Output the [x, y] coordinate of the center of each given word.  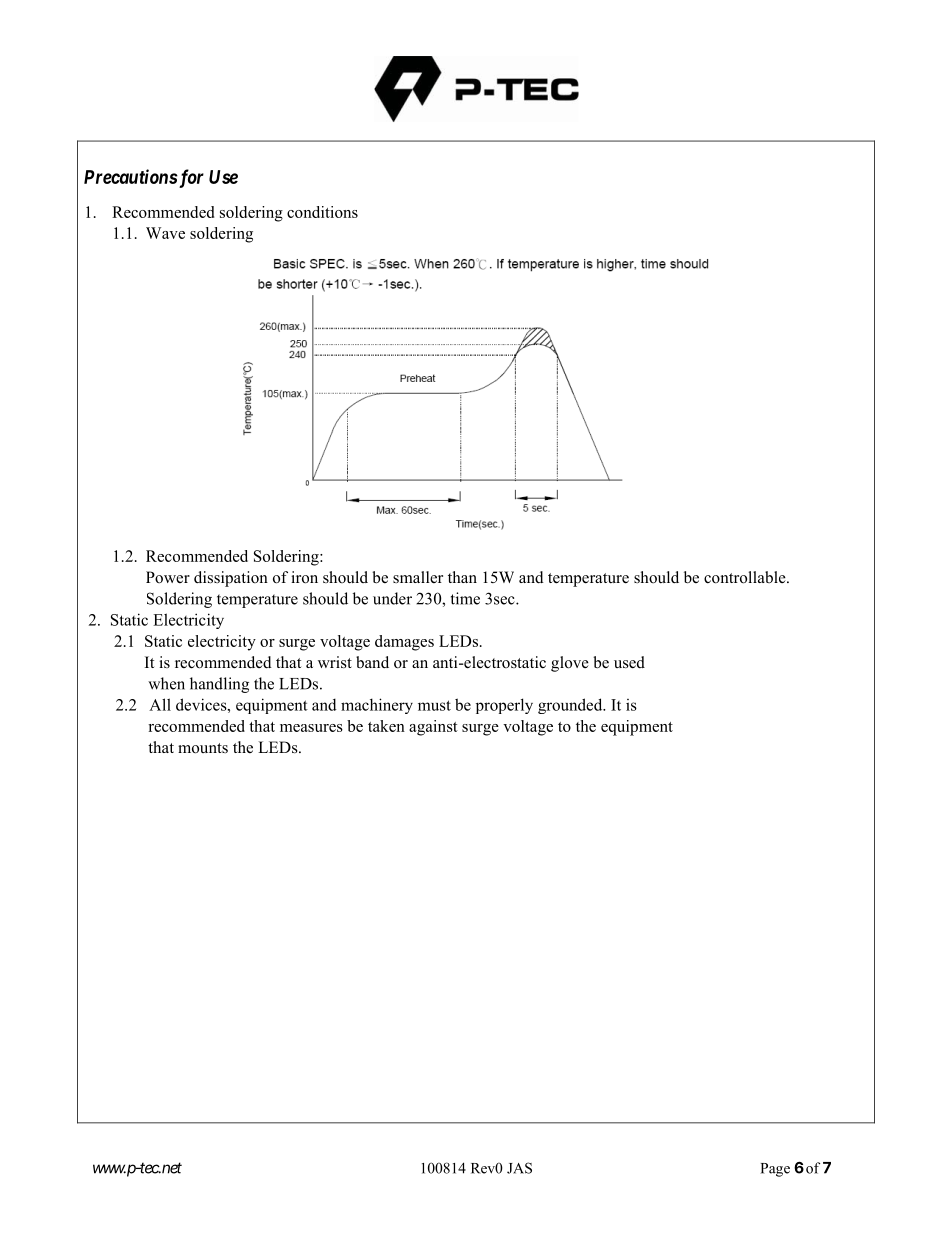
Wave [165, 233]
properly [504, 706]
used [629, 662]
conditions [322, 212]
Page [775, 1170]
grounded [571, 706]
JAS [519, 1168]
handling [219, 685]
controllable [746, 577]
